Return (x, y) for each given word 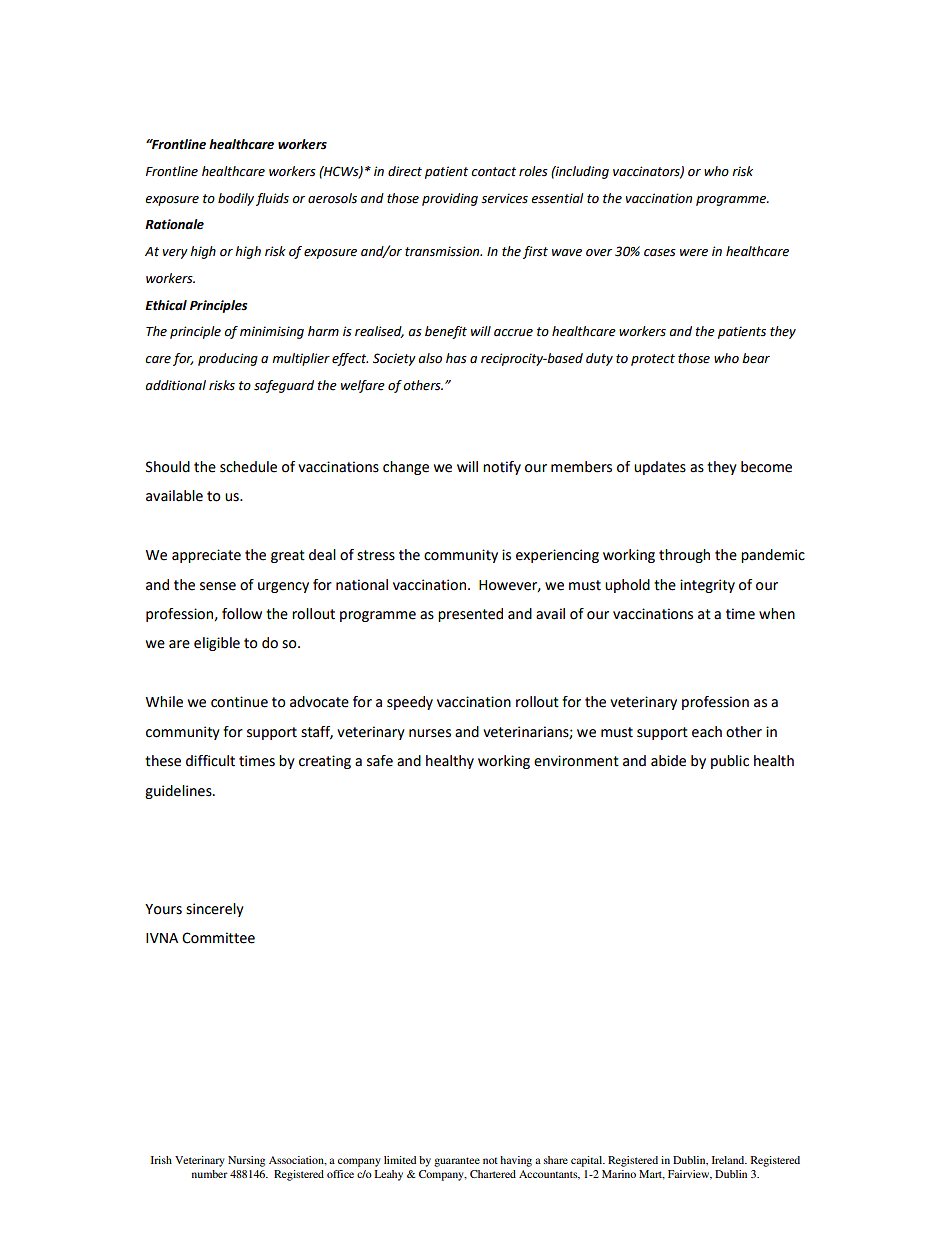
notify (502, 468)
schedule (248, 467)
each (707, 732)
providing (450, 199)
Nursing (246, 1161)
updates (660, 468)
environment (576, 761)
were (694, 253)
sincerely (215, 910)
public (730, 762)
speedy (410, 703)
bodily (236, 199)
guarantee (457, 1162)
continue (239, 702)
